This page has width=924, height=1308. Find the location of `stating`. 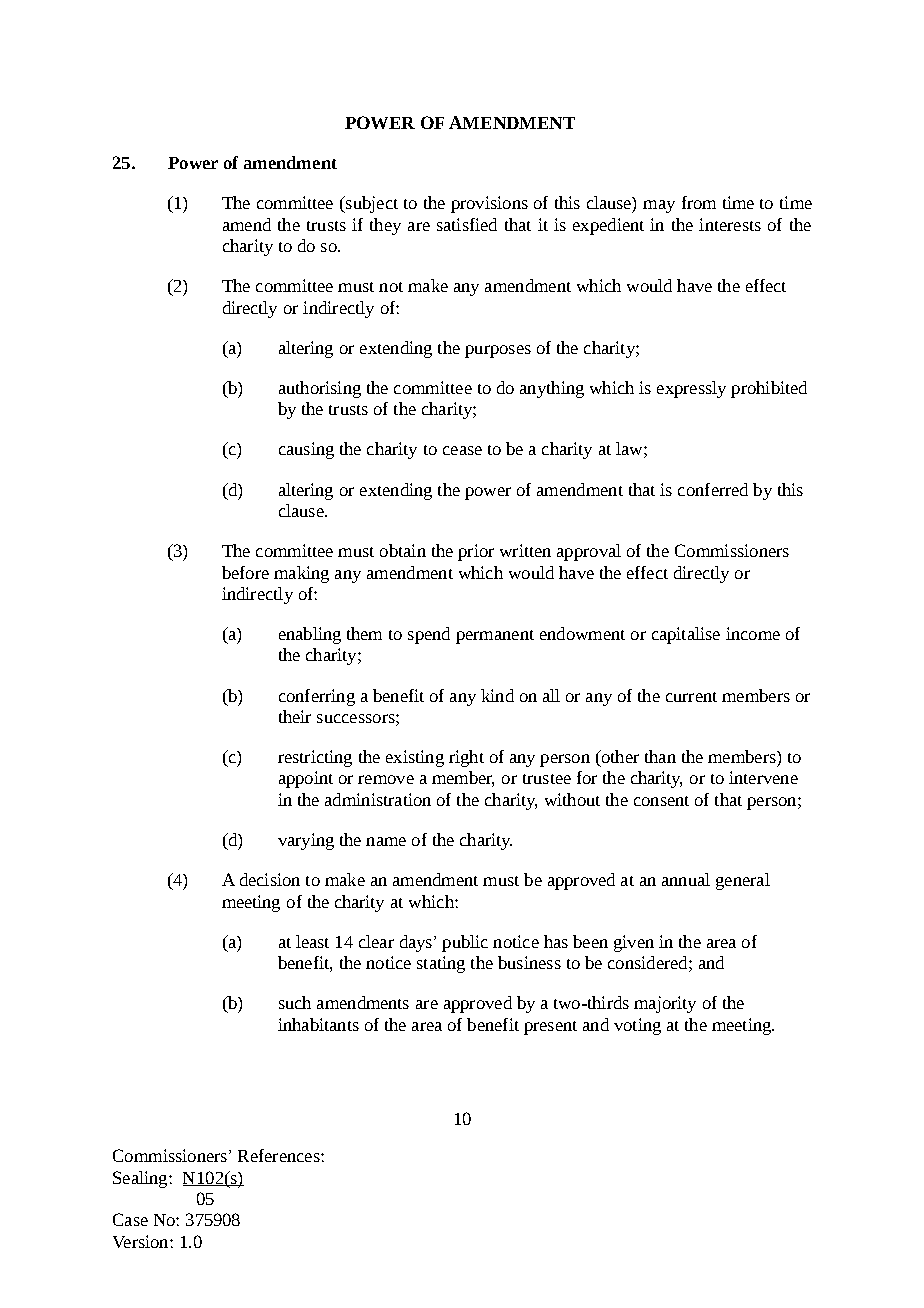

stating is located at coordinates (441, 964).
